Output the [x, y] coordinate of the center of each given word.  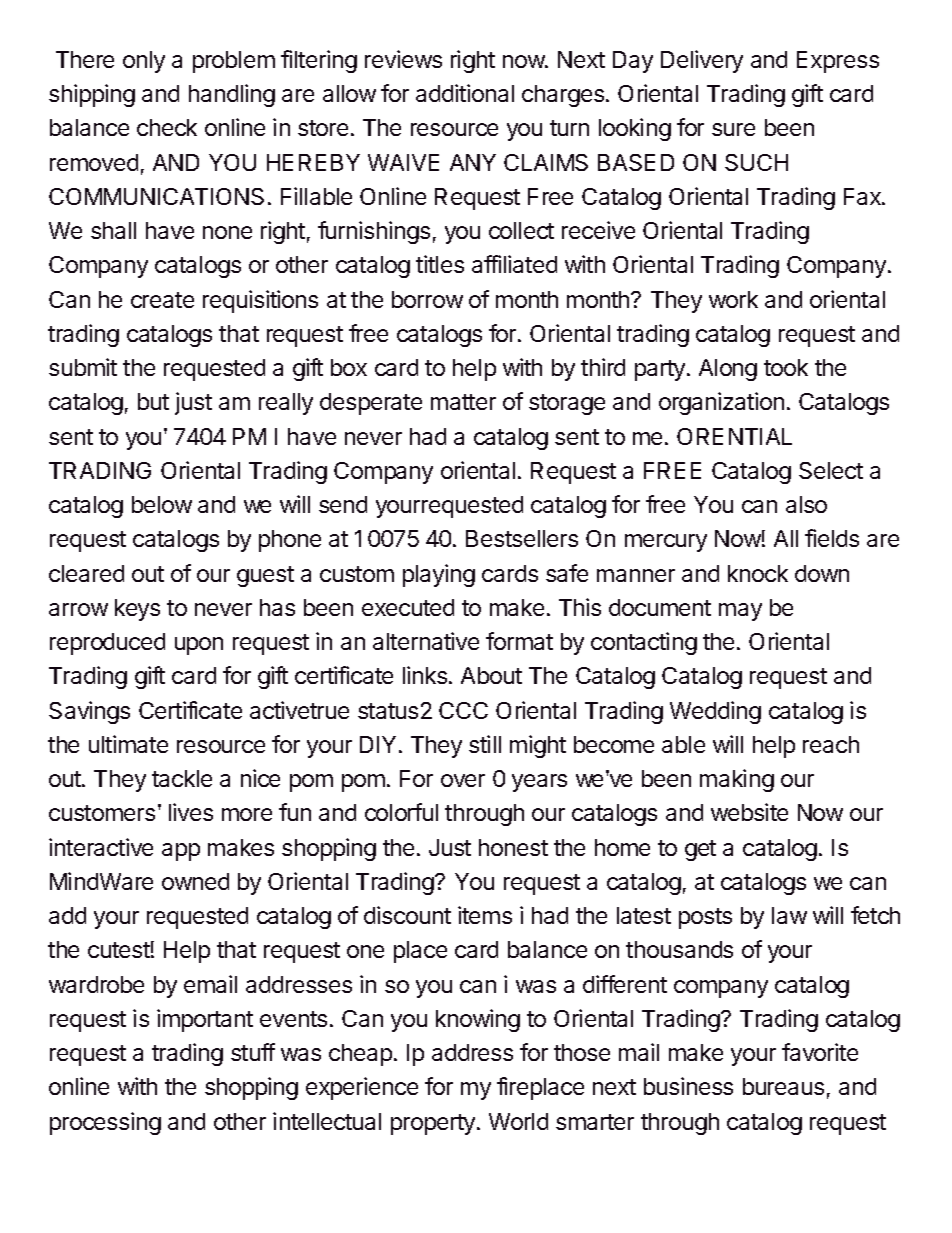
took [786, 367]
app [181, 852]
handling [232, 95]
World [518, 1121]
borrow [427, 299]
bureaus [783, 1086]
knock [758, 573]
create [162, 300]
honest [513, 847]
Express [838, 62]
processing [105, 1123]
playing [439, 575]
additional [465, 93]
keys [137, 610]
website [749, 812]
